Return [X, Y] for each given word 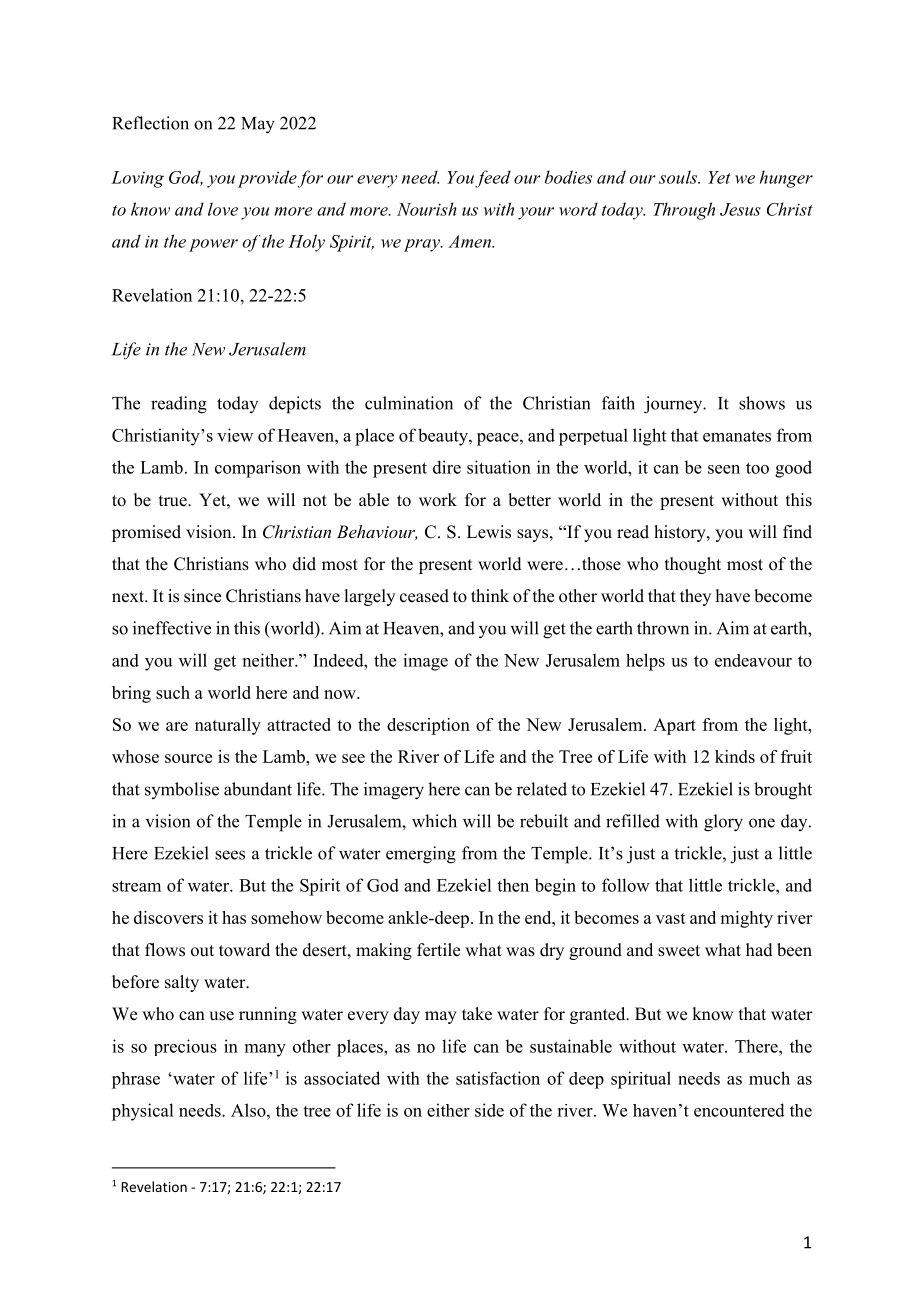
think [490, 595]
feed [493, 179]
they [695, 597]
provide [267, 179]
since [202, 596]
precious [185, 1047]
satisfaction [498, 1078]
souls [679, 177]
